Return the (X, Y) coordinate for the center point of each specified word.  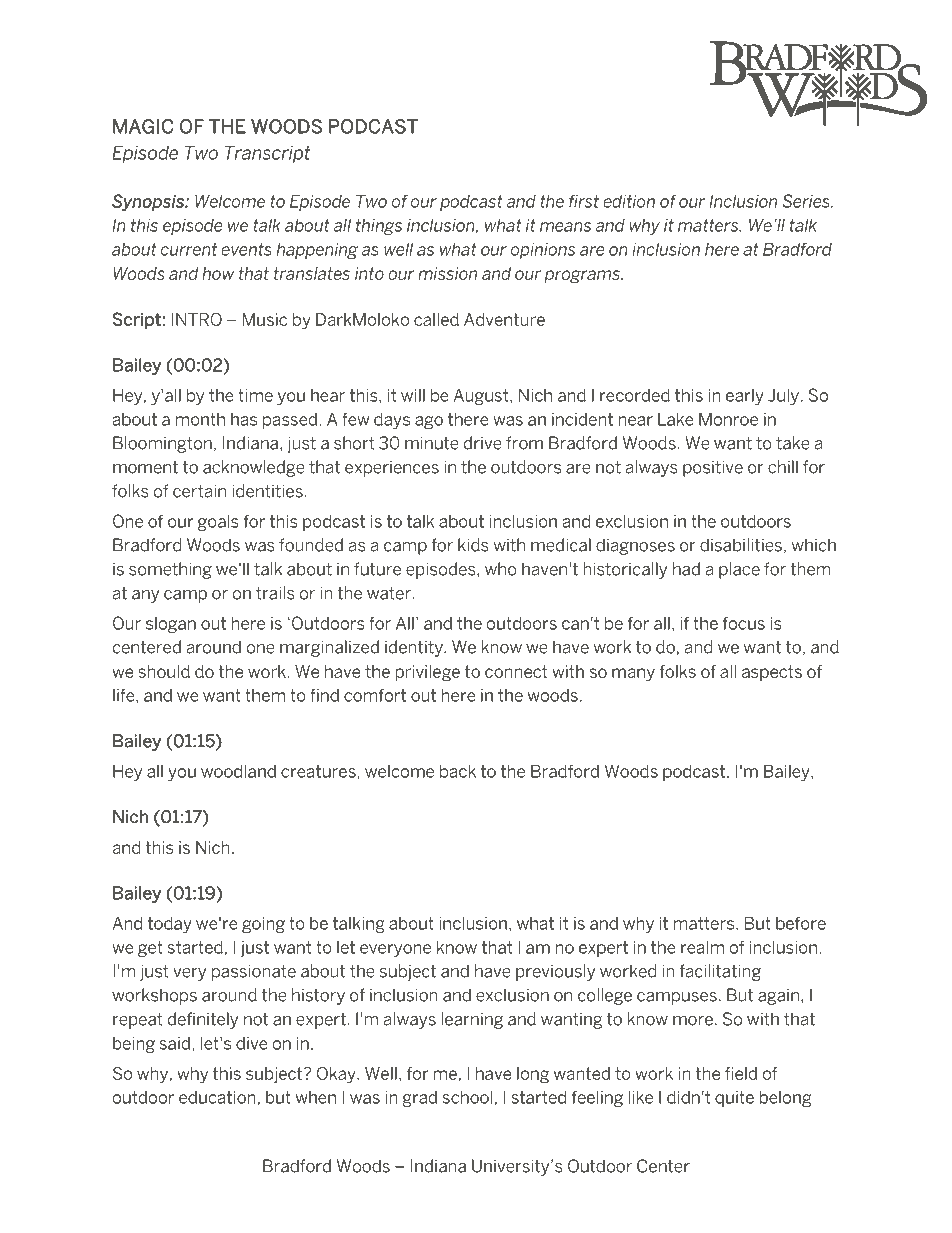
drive (483, 443)
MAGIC (143, 126)
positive (713, 469)
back (458, 771)
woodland (238, 771)
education (217, 1097)
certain (199, 491)
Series (807, 201)
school (467, 1097)
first (584, 201)
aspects (772, 673)
